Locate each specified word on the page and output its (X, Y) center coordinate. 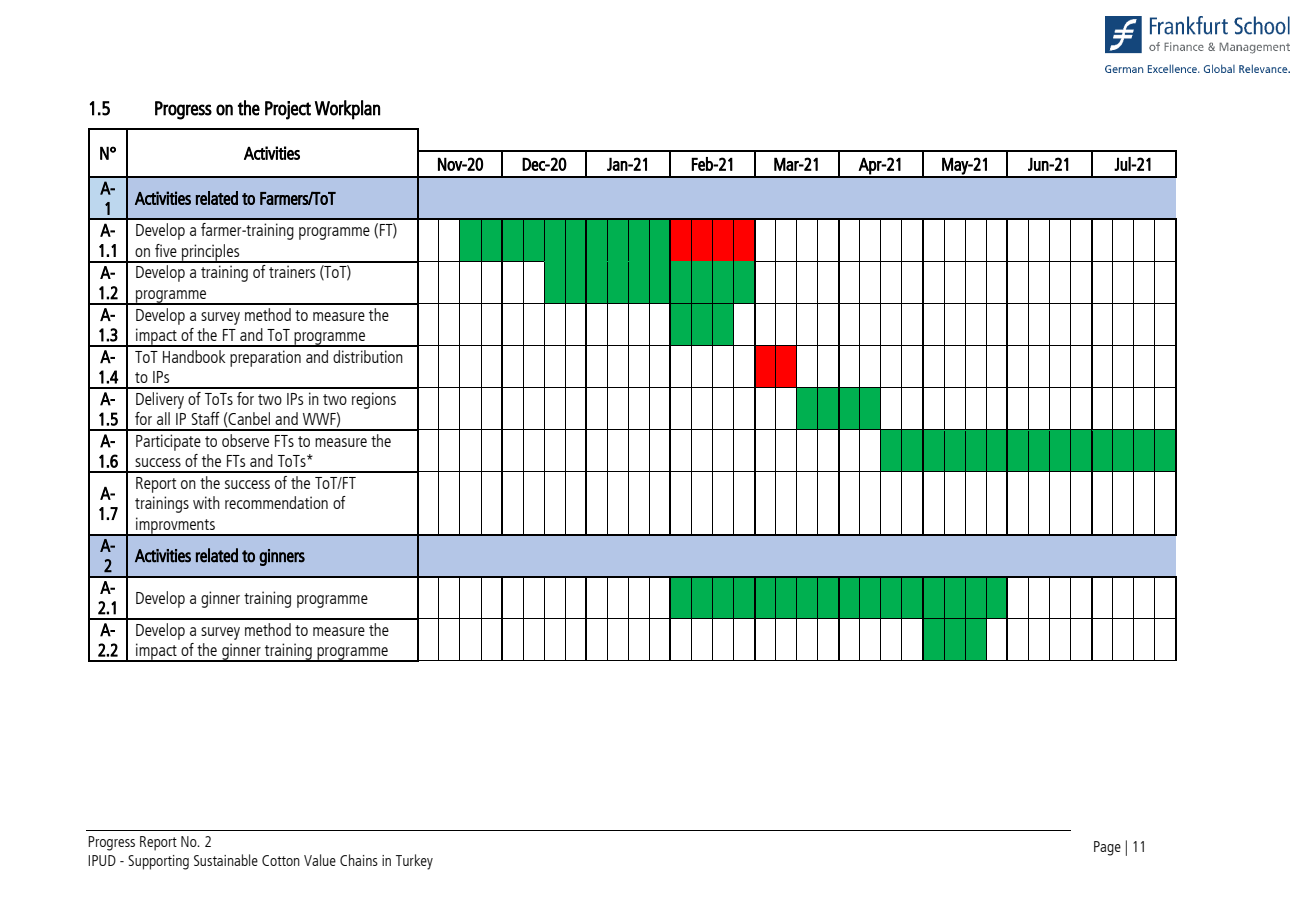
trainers (292, 271)
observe (245, 440)
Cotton (281, 860)
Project (288, 110)
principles (211, 253)
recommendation (276, 502)
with (206, 502)
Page (1107, 848)
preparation (265, 358)
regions (374, 400)
